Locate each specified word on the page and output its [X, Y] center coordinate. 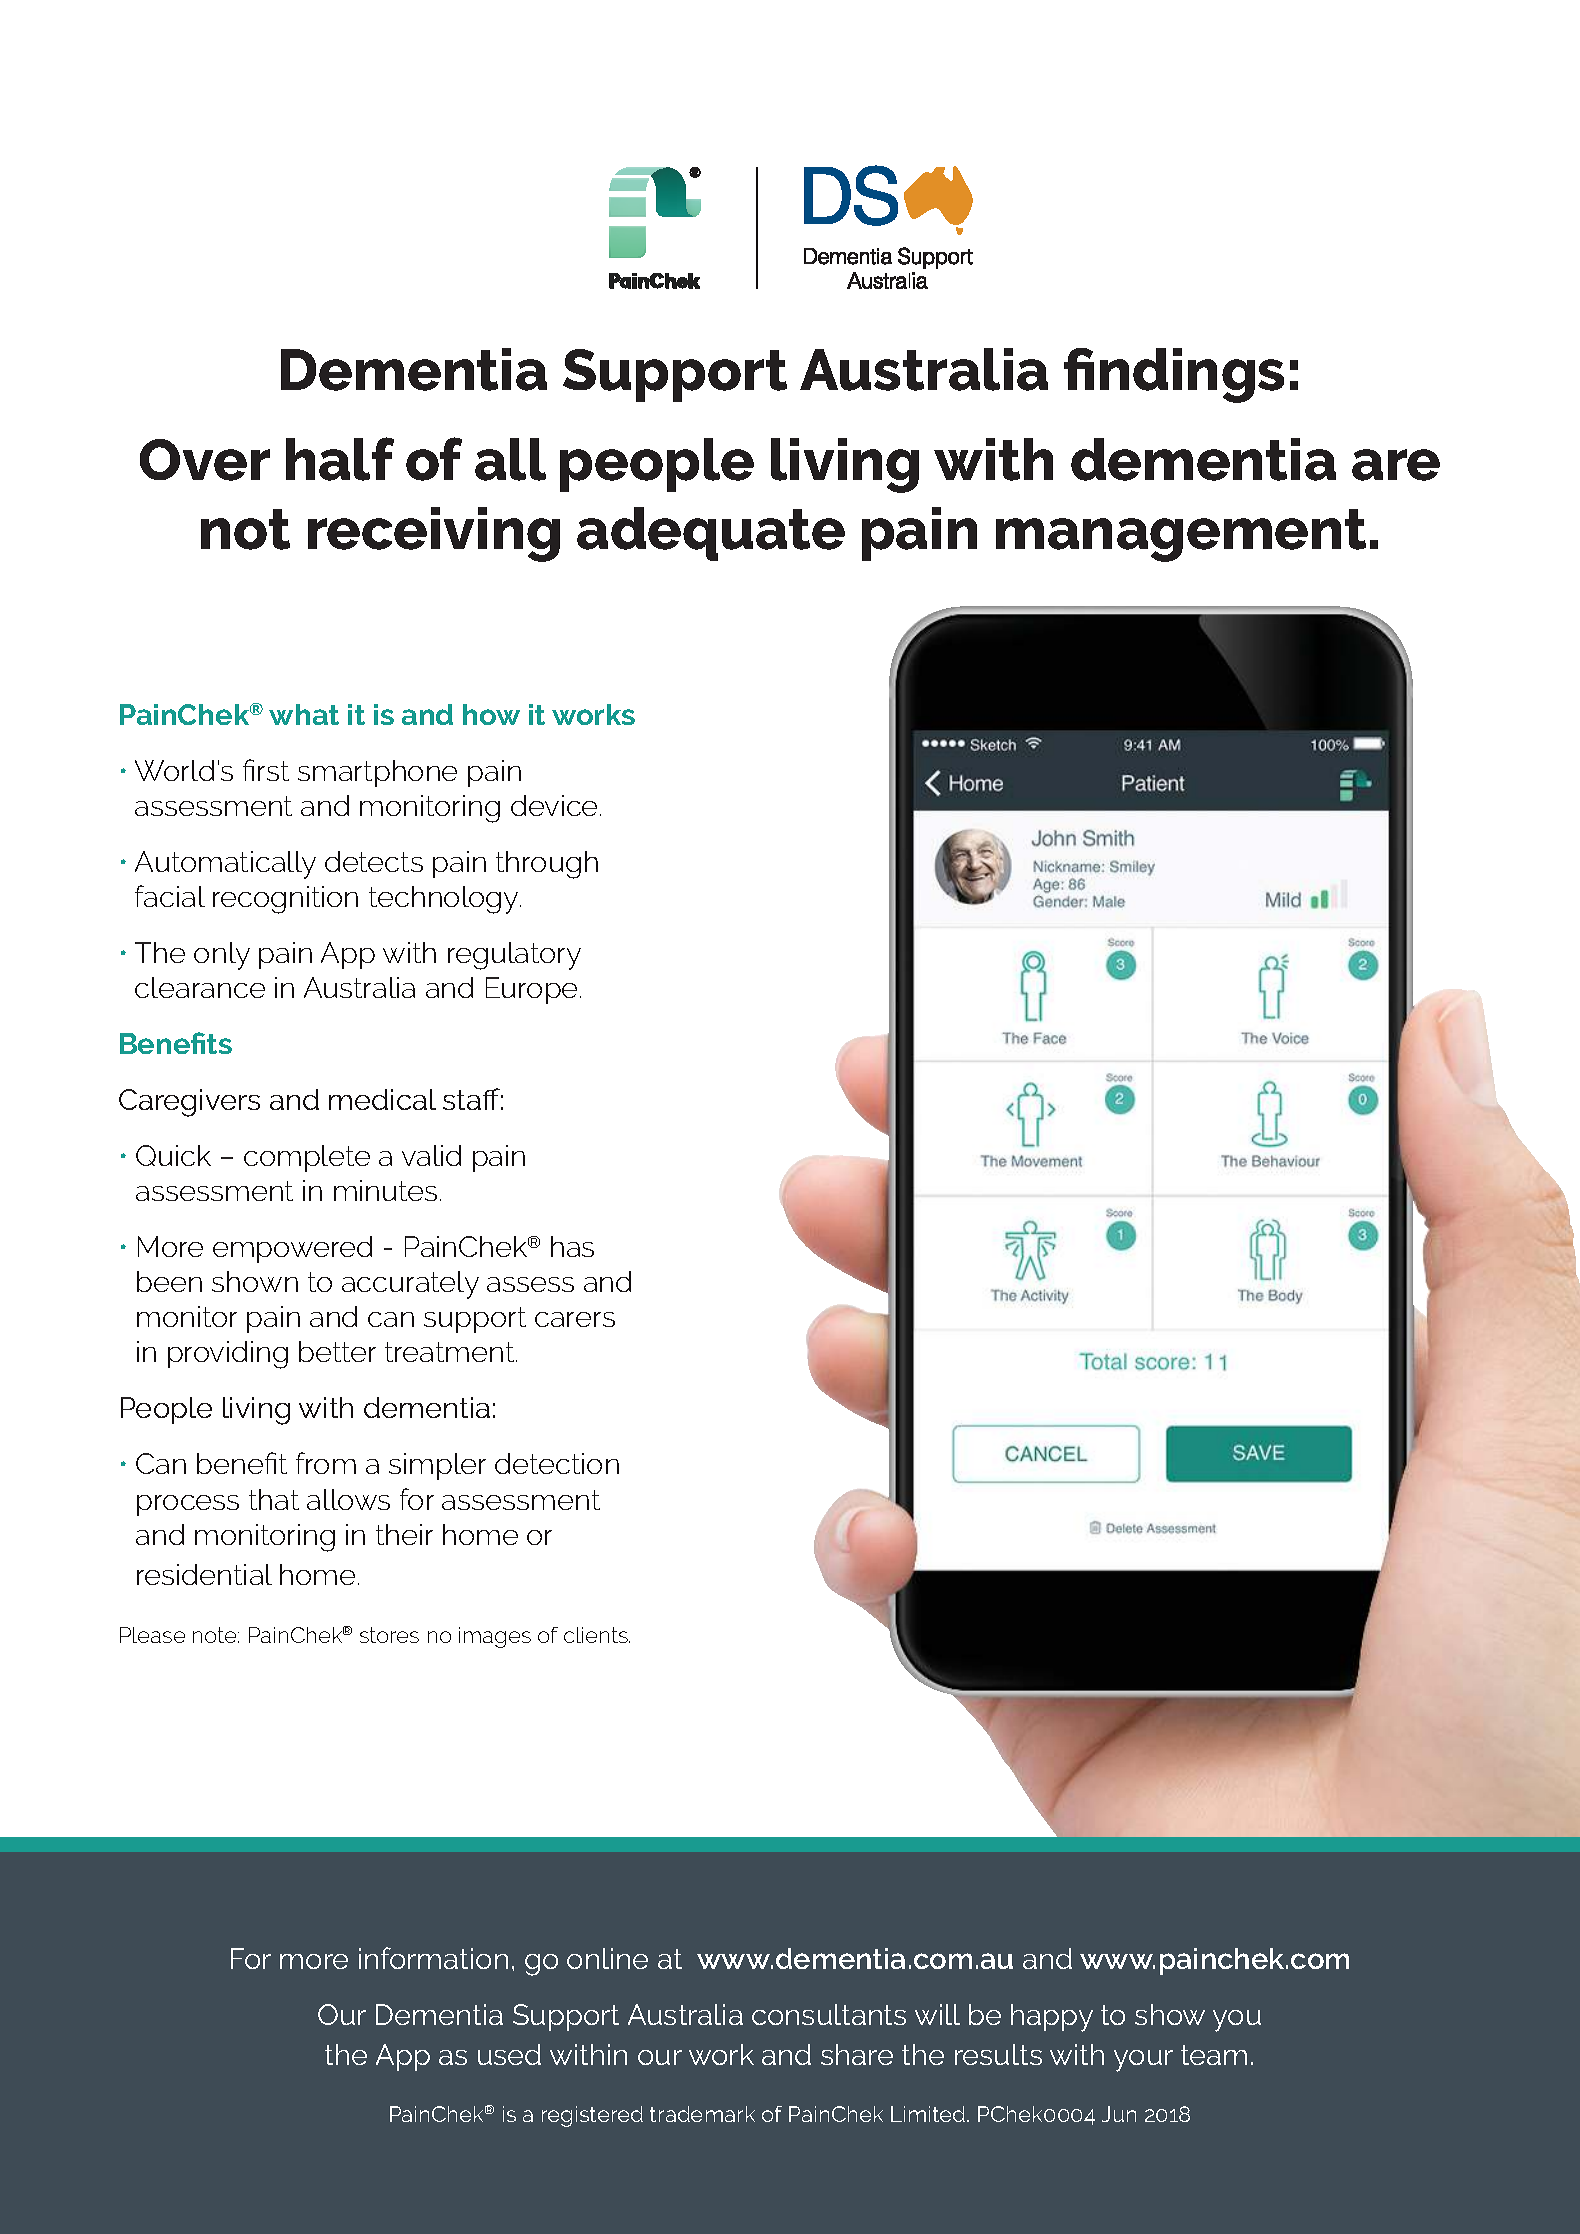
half [340, 459]
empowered [292, 1249]
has [572, 1246]
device [554, 805]
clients [597, 1635]
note [216, 1635]
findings [1174, 375]
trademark [702, 2114]
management [1181, 535]
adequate [711, 534]
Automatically [225, 865]
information [433, 1958]
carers [575, 1319]
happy [1052, 2018]
